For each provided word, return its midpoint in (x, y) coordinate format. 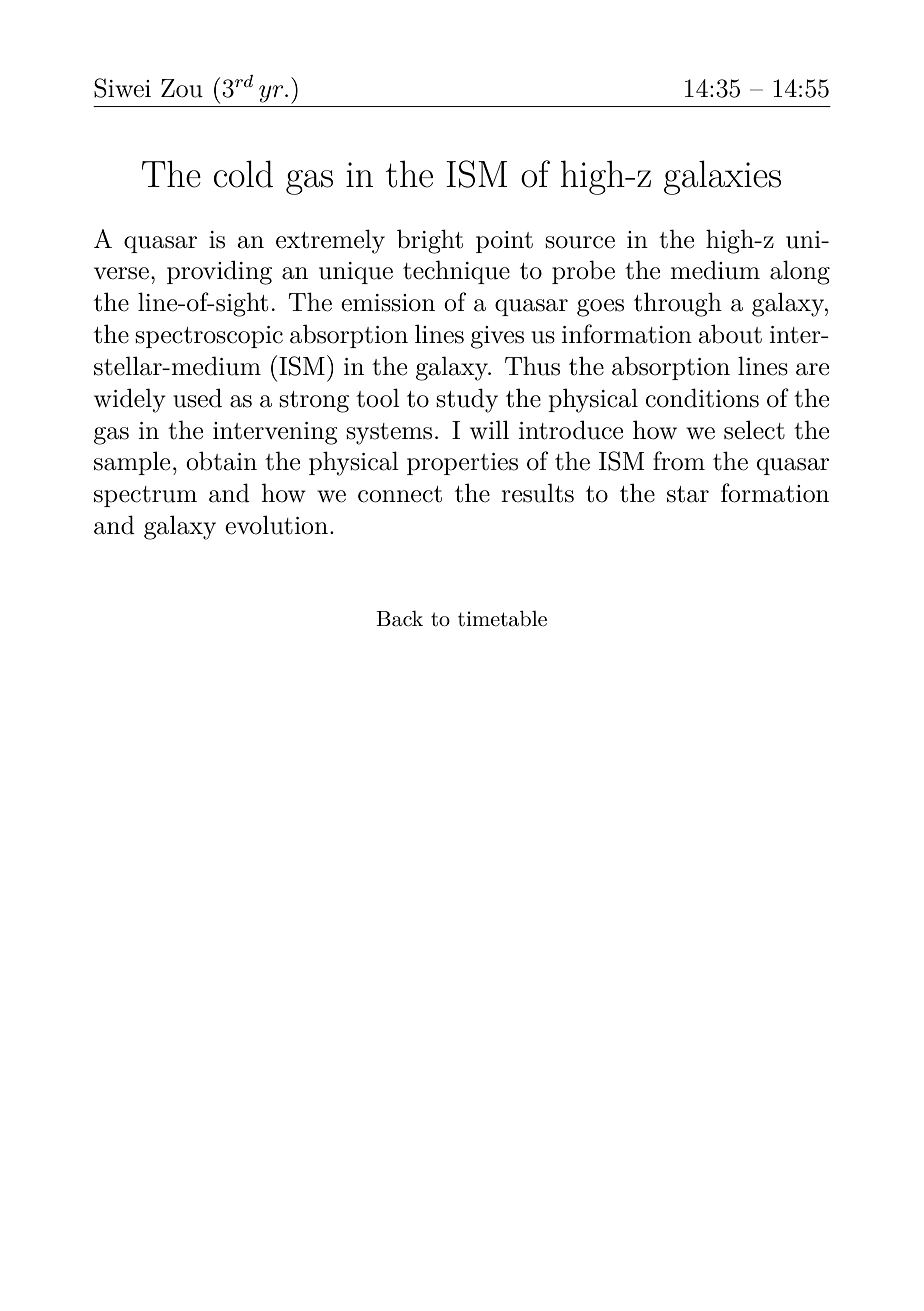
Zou (182, 88)
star (688, 494)
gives (497, 337)
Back (399, 619)
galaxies (722, 177)
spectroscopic (209, 337)
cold (243, 174)
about (730, 334)
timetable (502, 619)
